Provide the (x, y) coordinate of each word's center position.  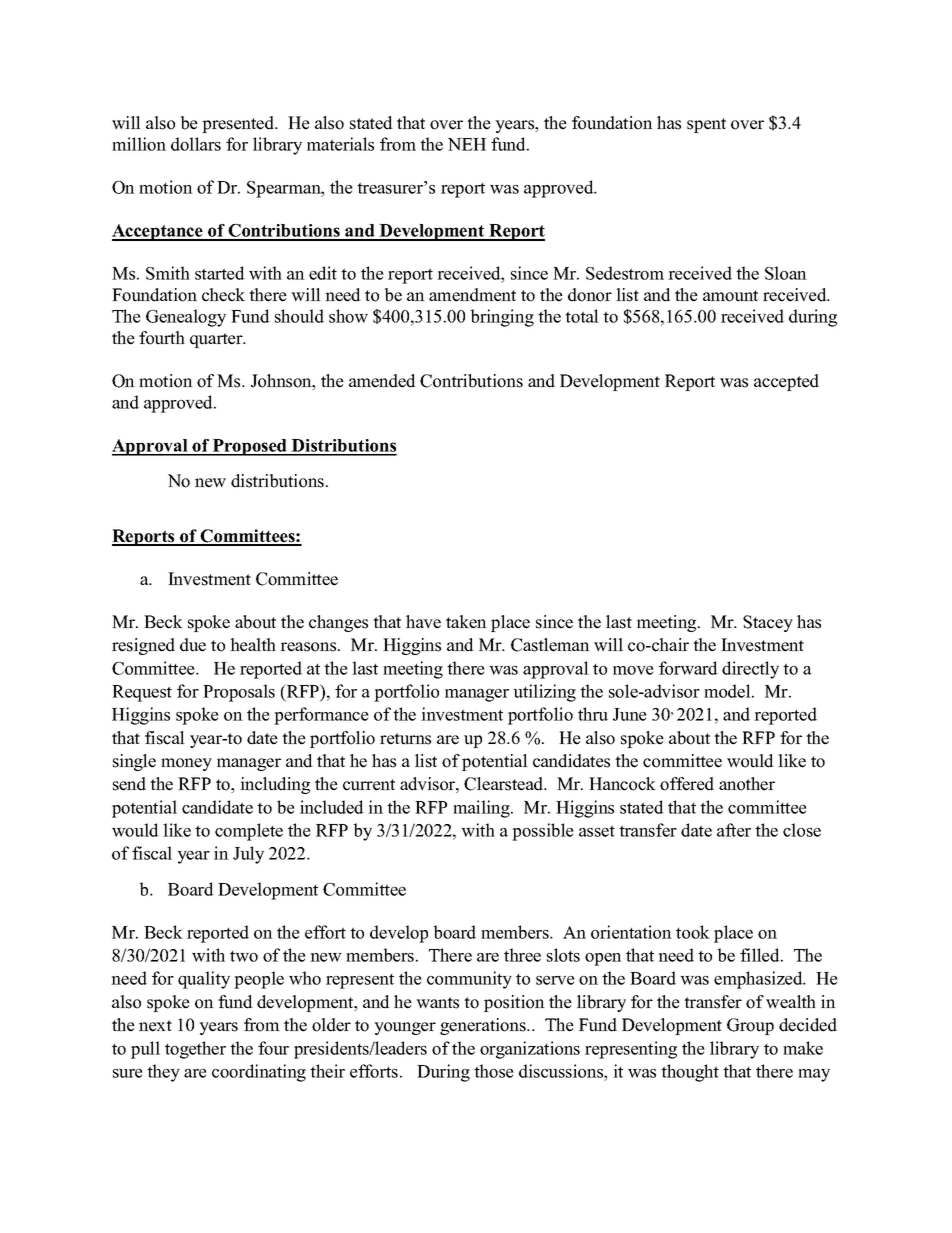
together (195, 1050)
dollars (196, 144)
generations (484, 1026)
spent (706, 125)
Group (750, 1026)
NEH (467, 144)
